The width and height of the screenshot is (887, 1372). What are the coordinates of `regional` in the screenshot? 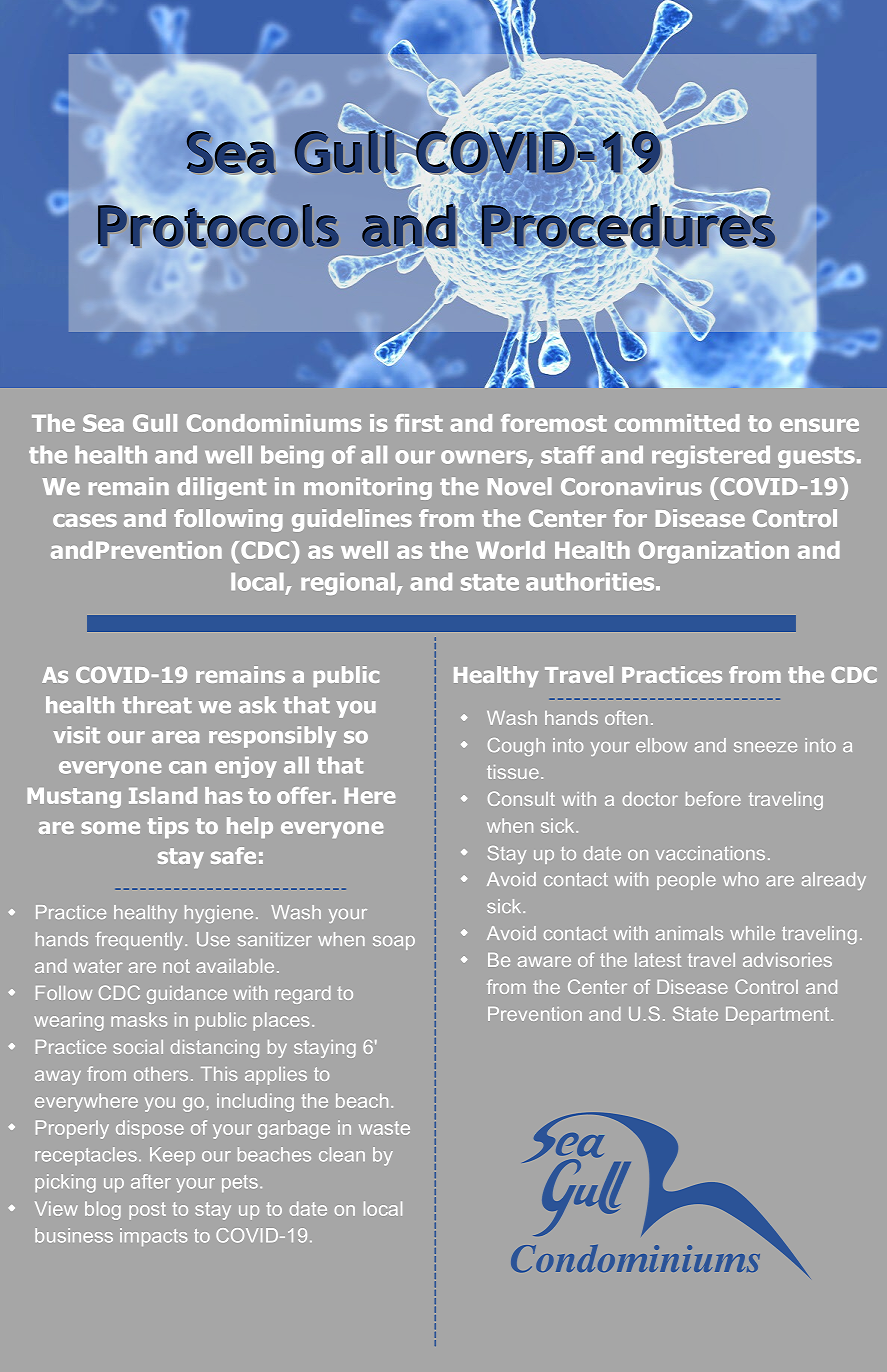 It's located at (349, 584).
